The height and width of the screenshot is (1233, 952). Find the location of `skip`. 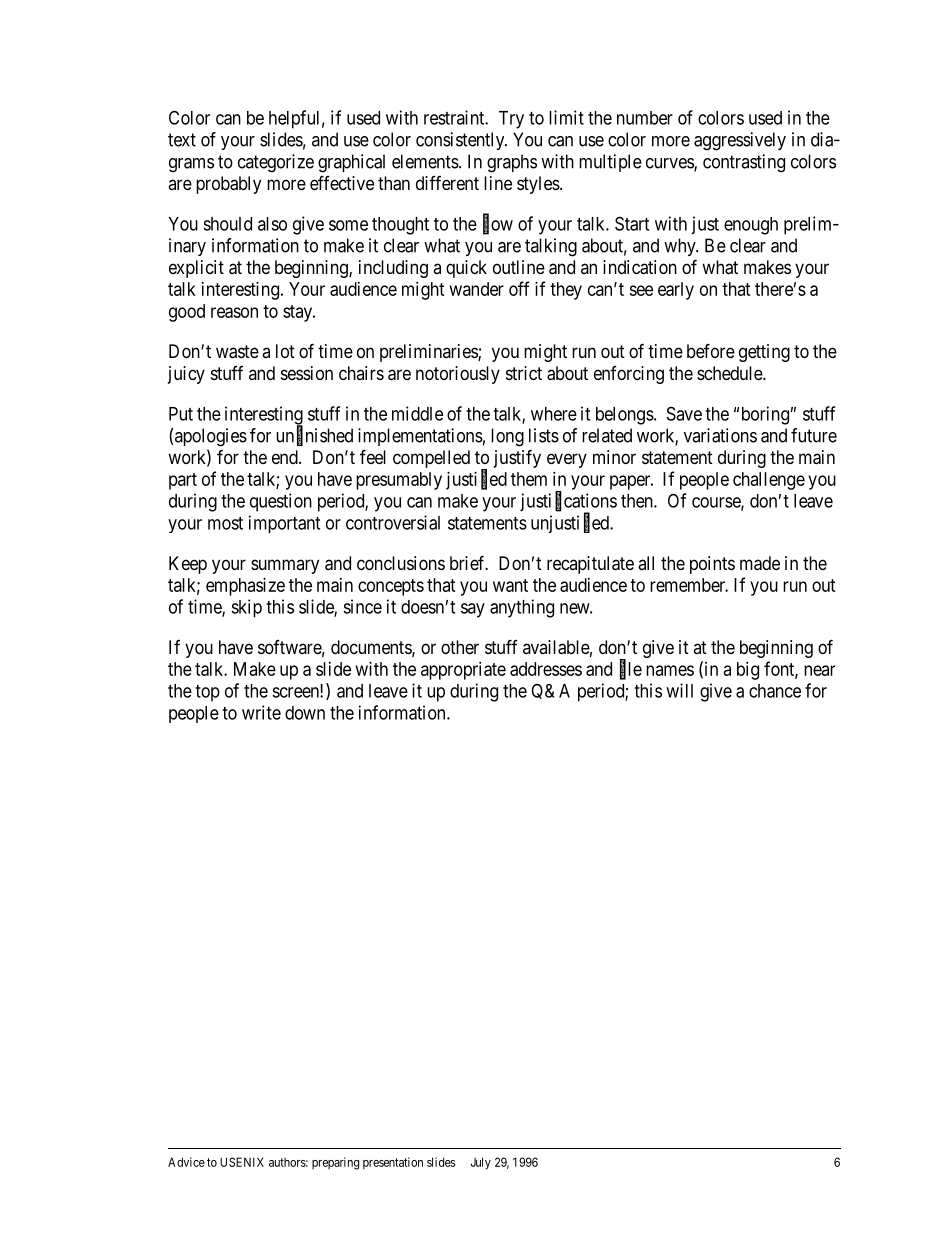

skip is located at coordinates (246, 608).
